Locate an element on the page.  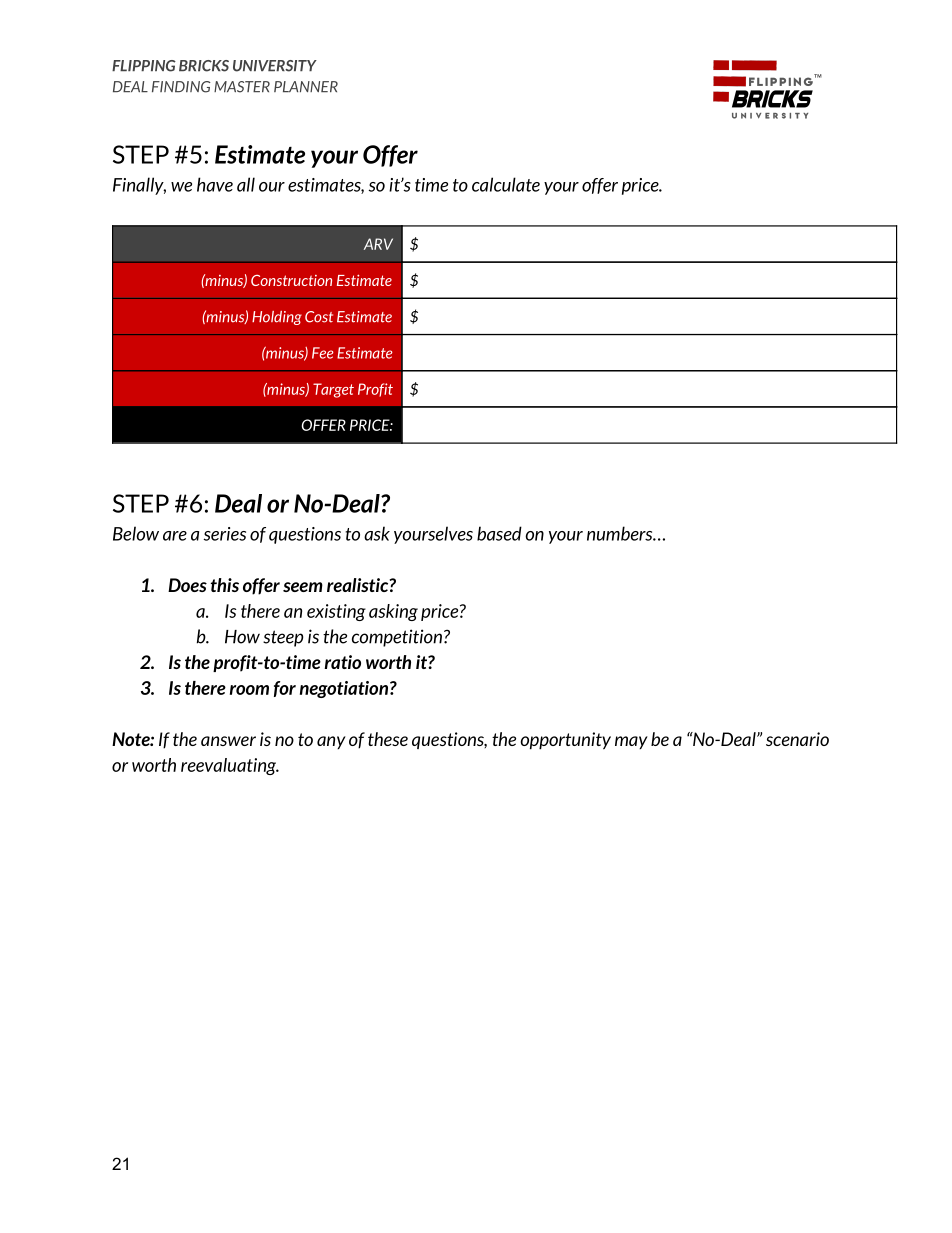
have is located at coordinates (215, 184).
